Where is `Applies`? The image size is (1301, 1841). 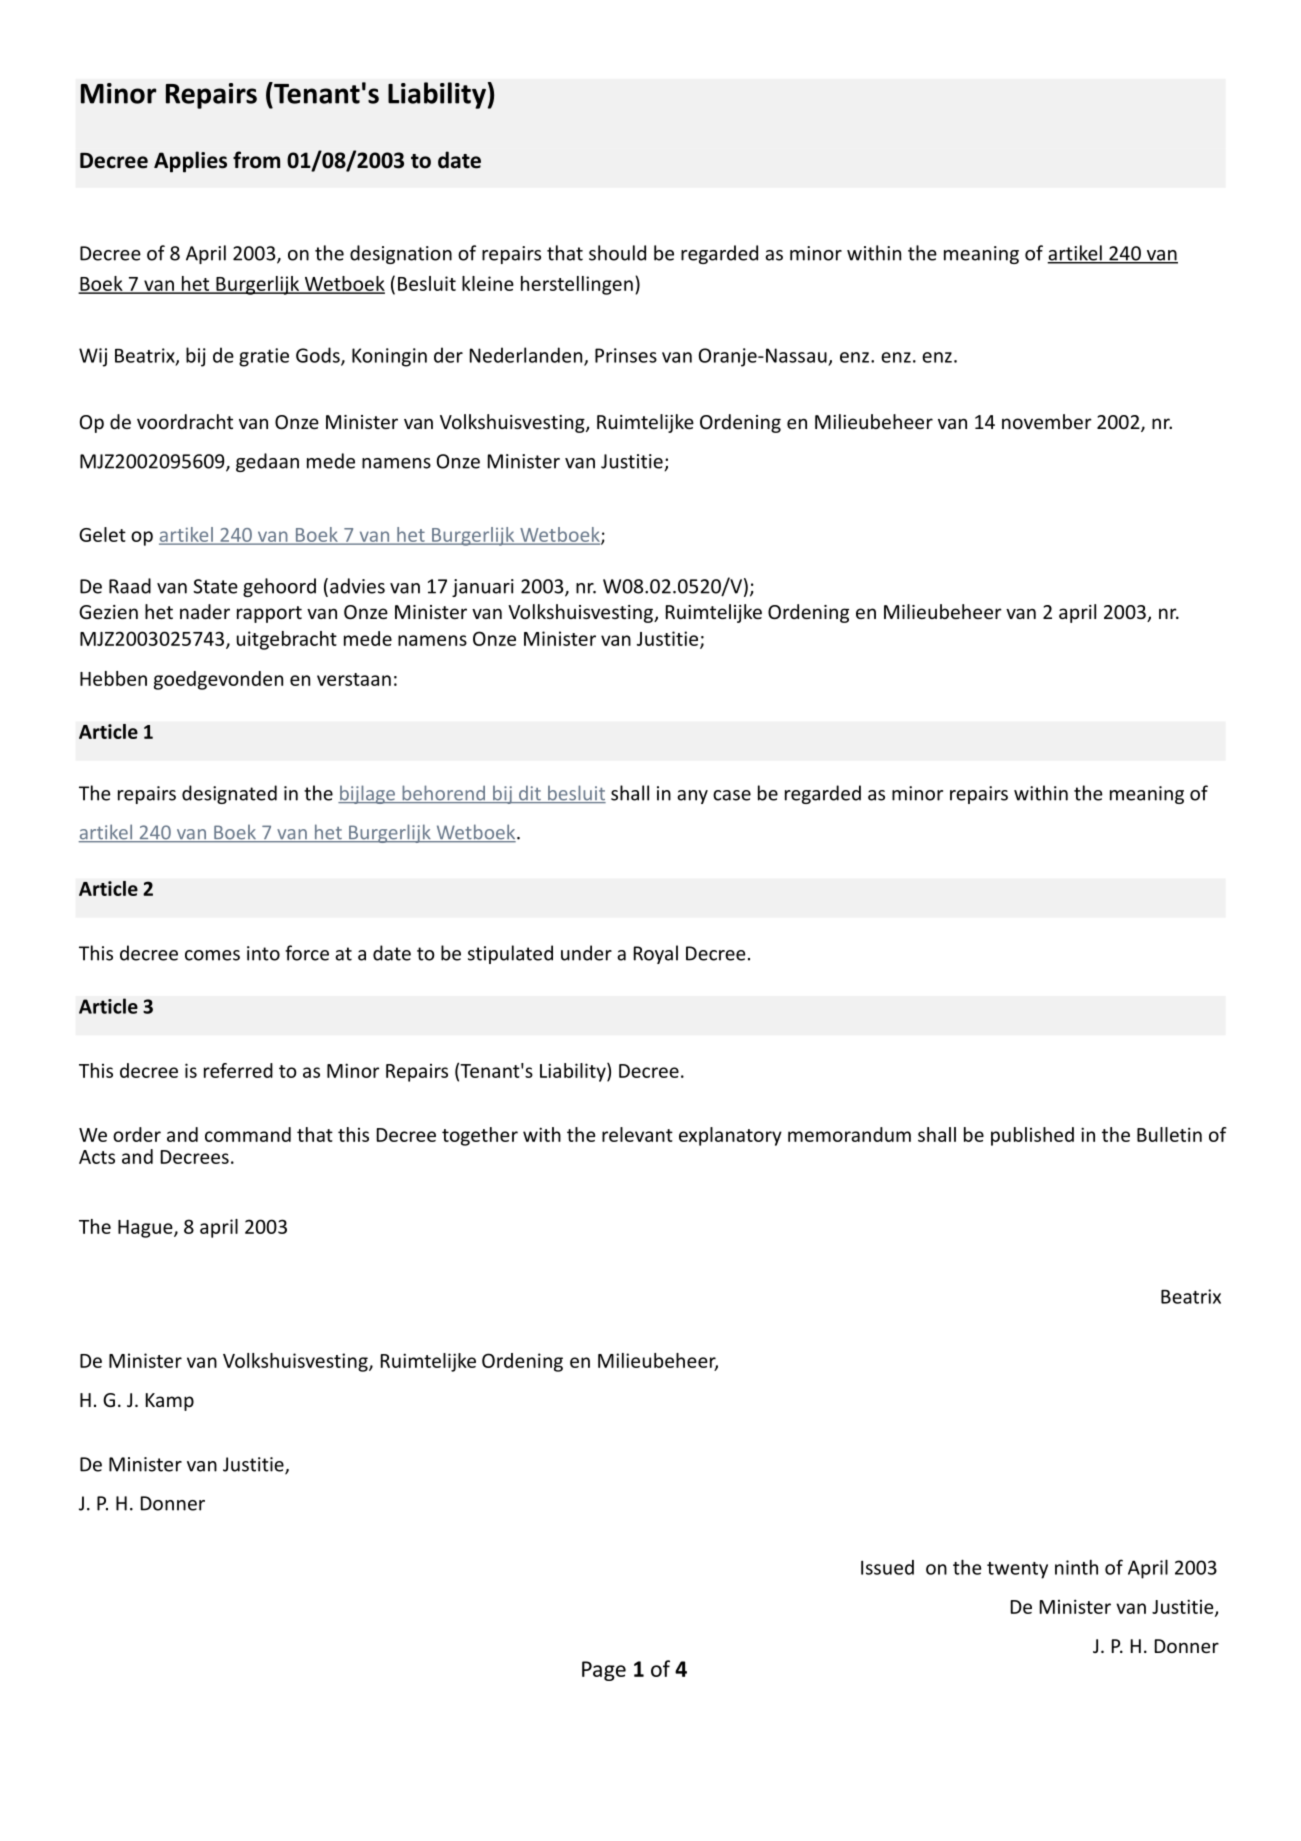 Applies is located at coordinates (190, 162).
